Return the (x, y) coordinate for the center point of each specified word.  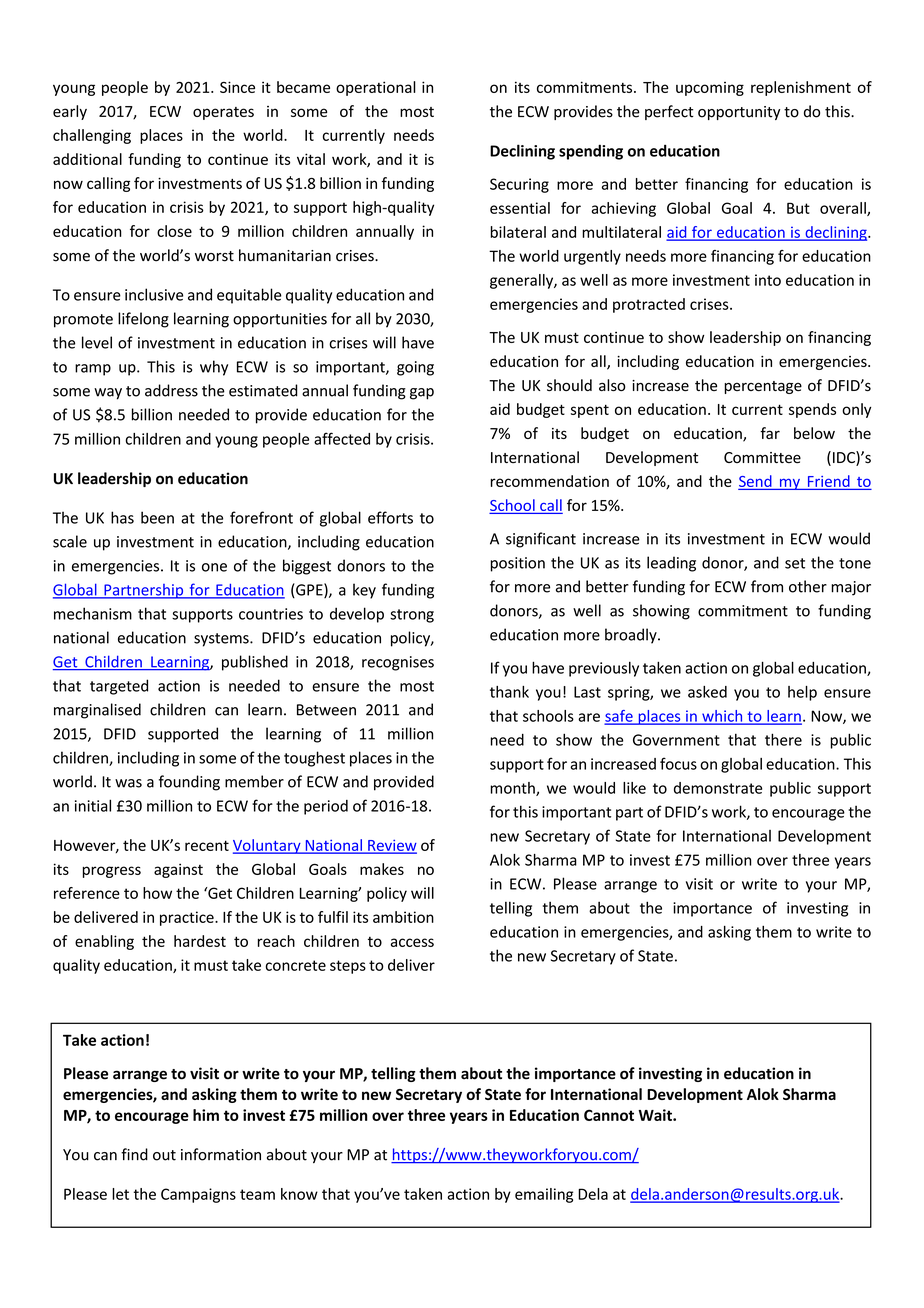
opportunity (739, 113)
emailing (544, 1195)
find (134, 1154)
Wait (656, 1115)
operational (376, 88)
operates (223, 113)
